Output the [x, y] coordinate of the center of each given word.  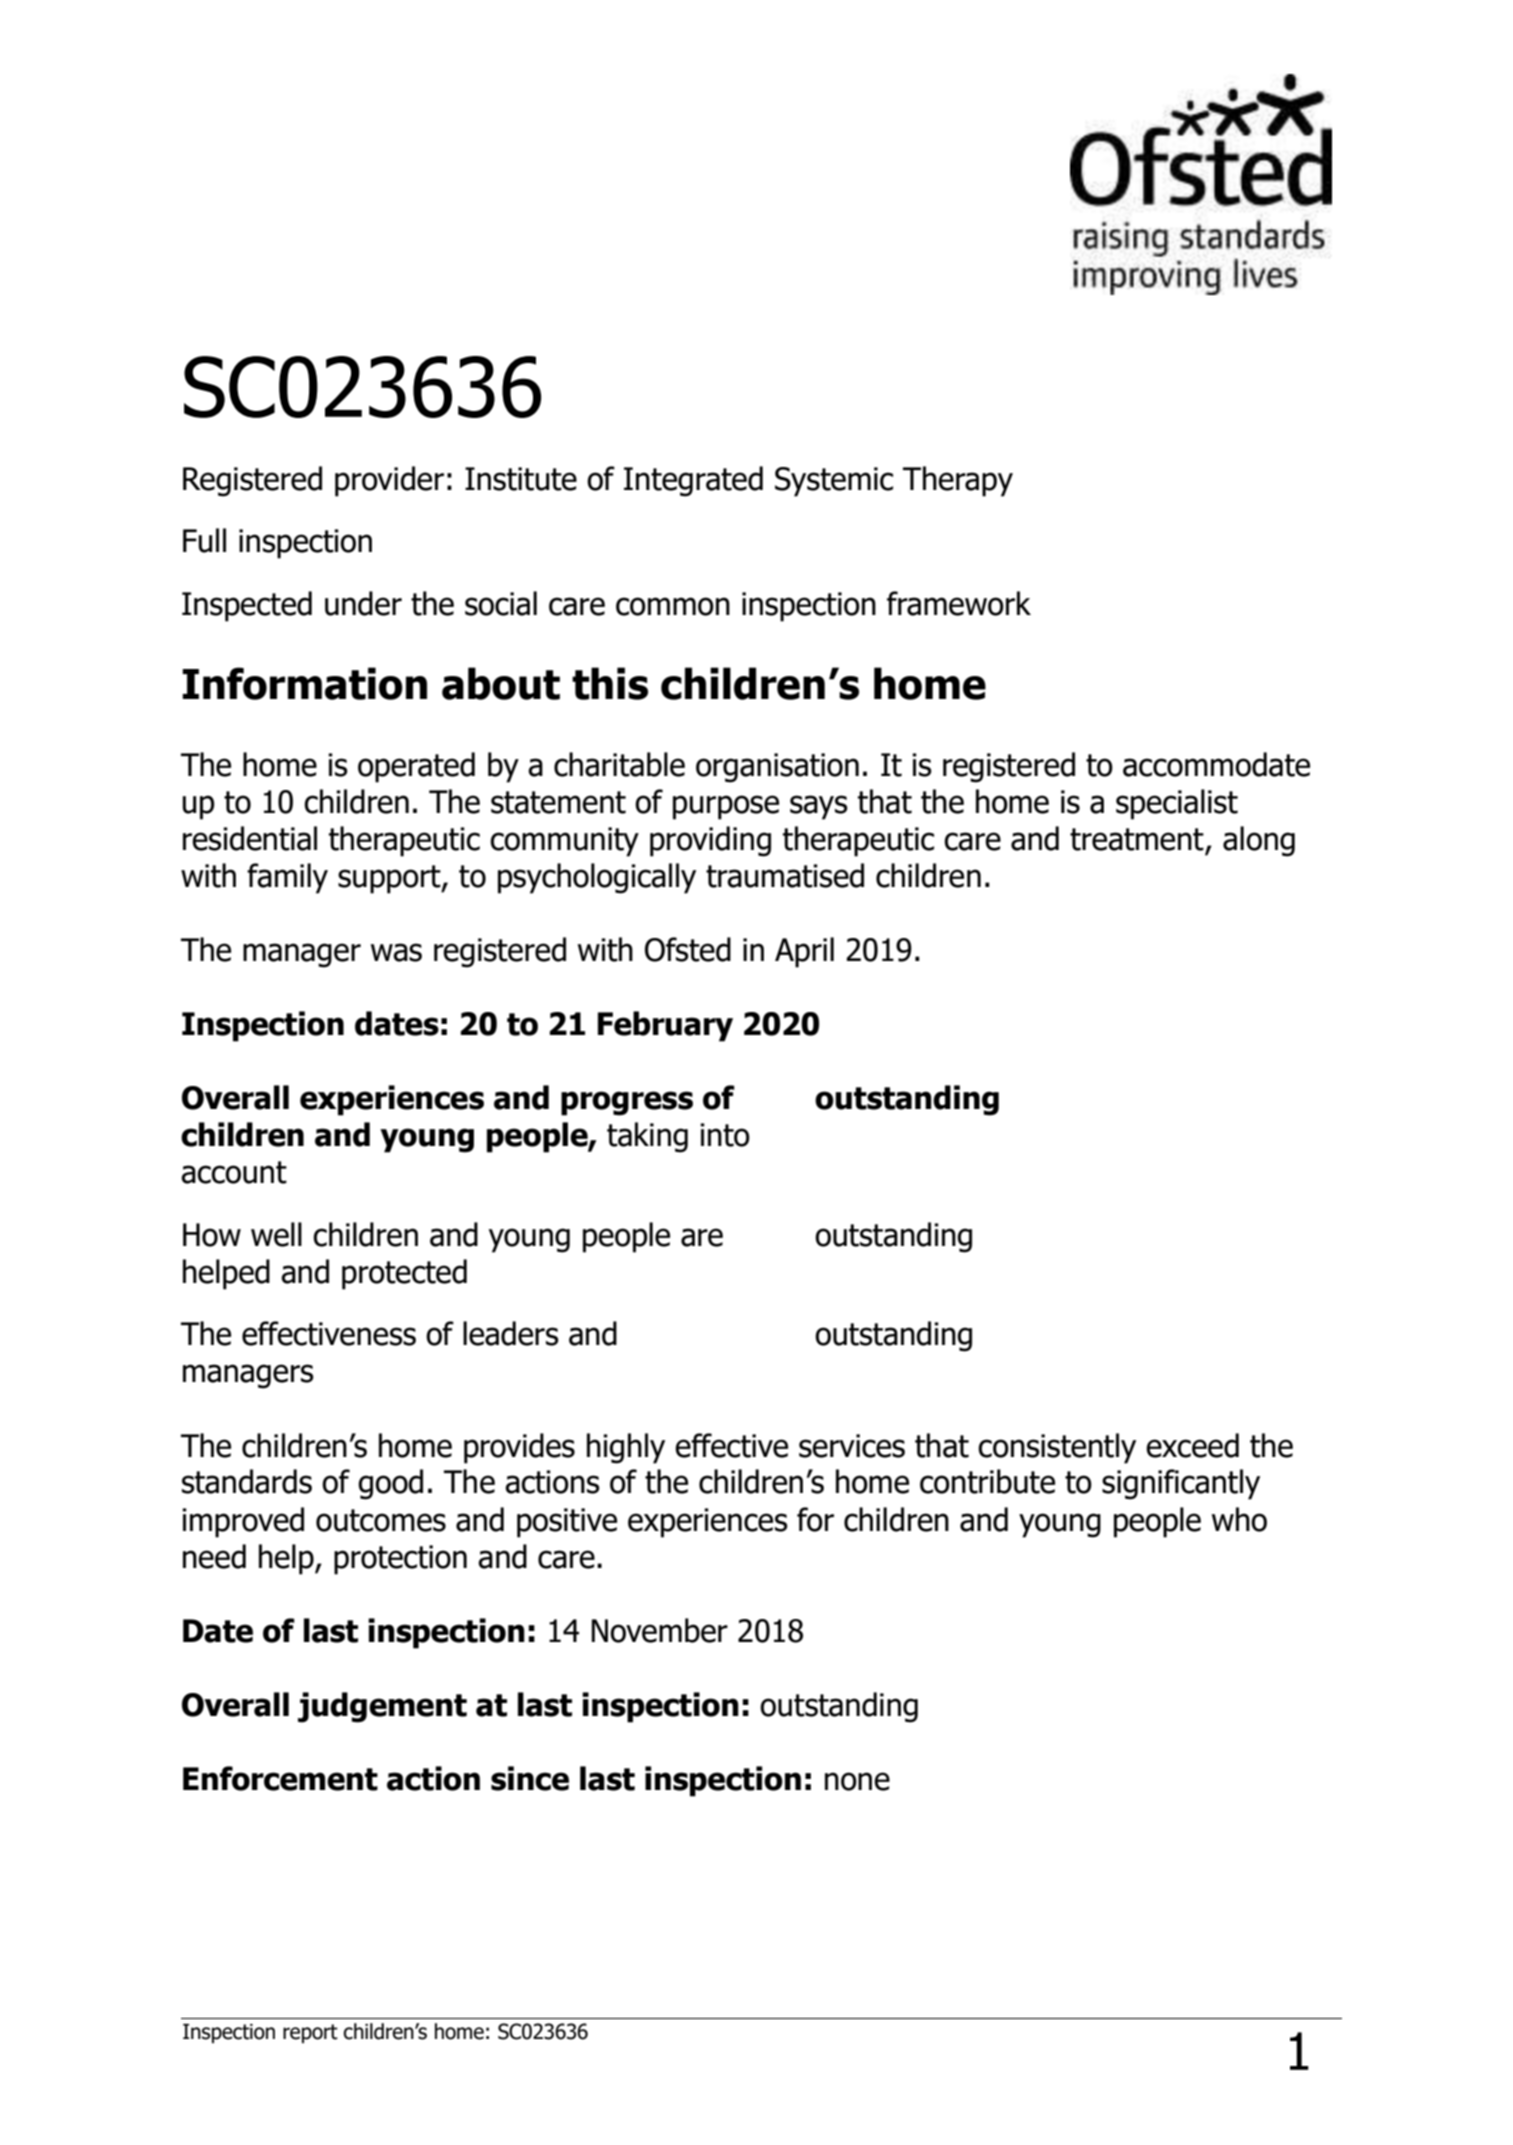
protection [400, 1560]
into [725, 1135]
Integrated [693, 481]
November [659, 1630]
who [1239, 1519]
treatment [1137, 839]
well [276, 1234]
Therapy [958, 481]
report [310, 2033]
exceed [1192, 1445]
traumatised [785, 875]
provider [389, 481]
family [287, 878]
